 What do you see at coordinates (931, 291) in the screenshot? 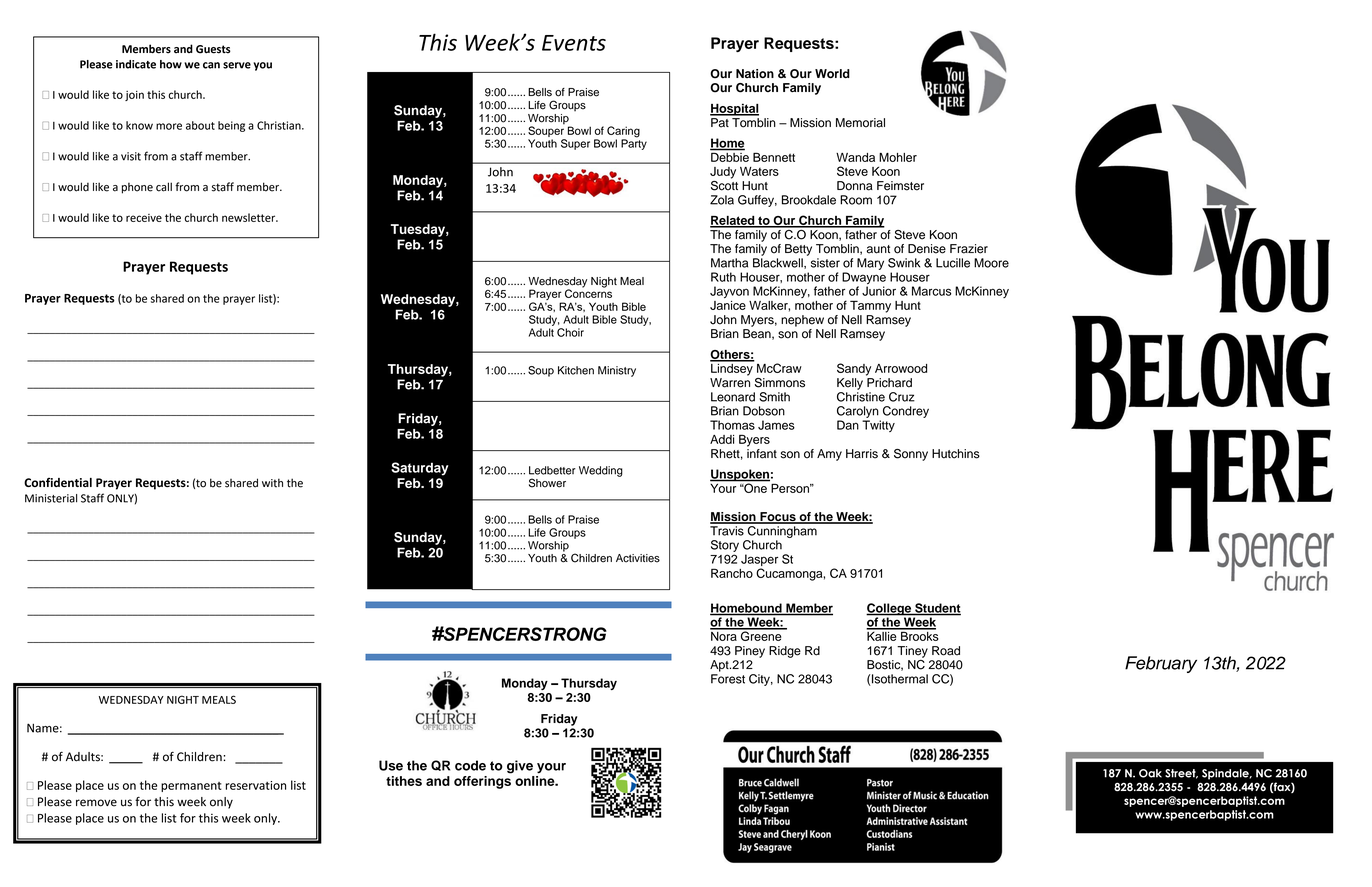
I see `Marcus` at bounding box center [931, 291].
